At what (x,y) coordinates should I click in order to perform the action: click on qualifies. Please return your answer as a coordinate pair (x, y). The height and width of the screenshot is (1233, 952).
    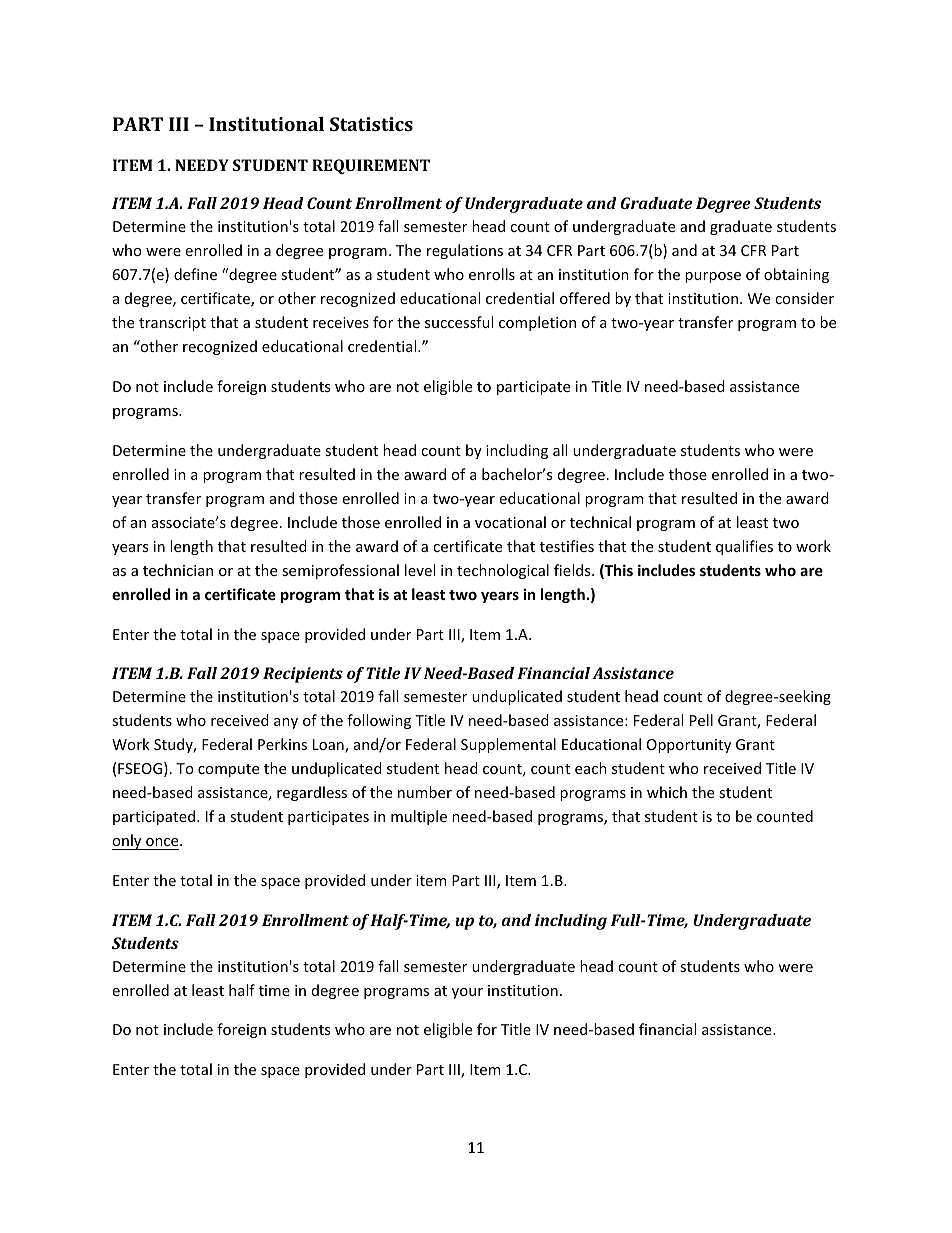
    Looking at the image, I should click on (744, 547).
